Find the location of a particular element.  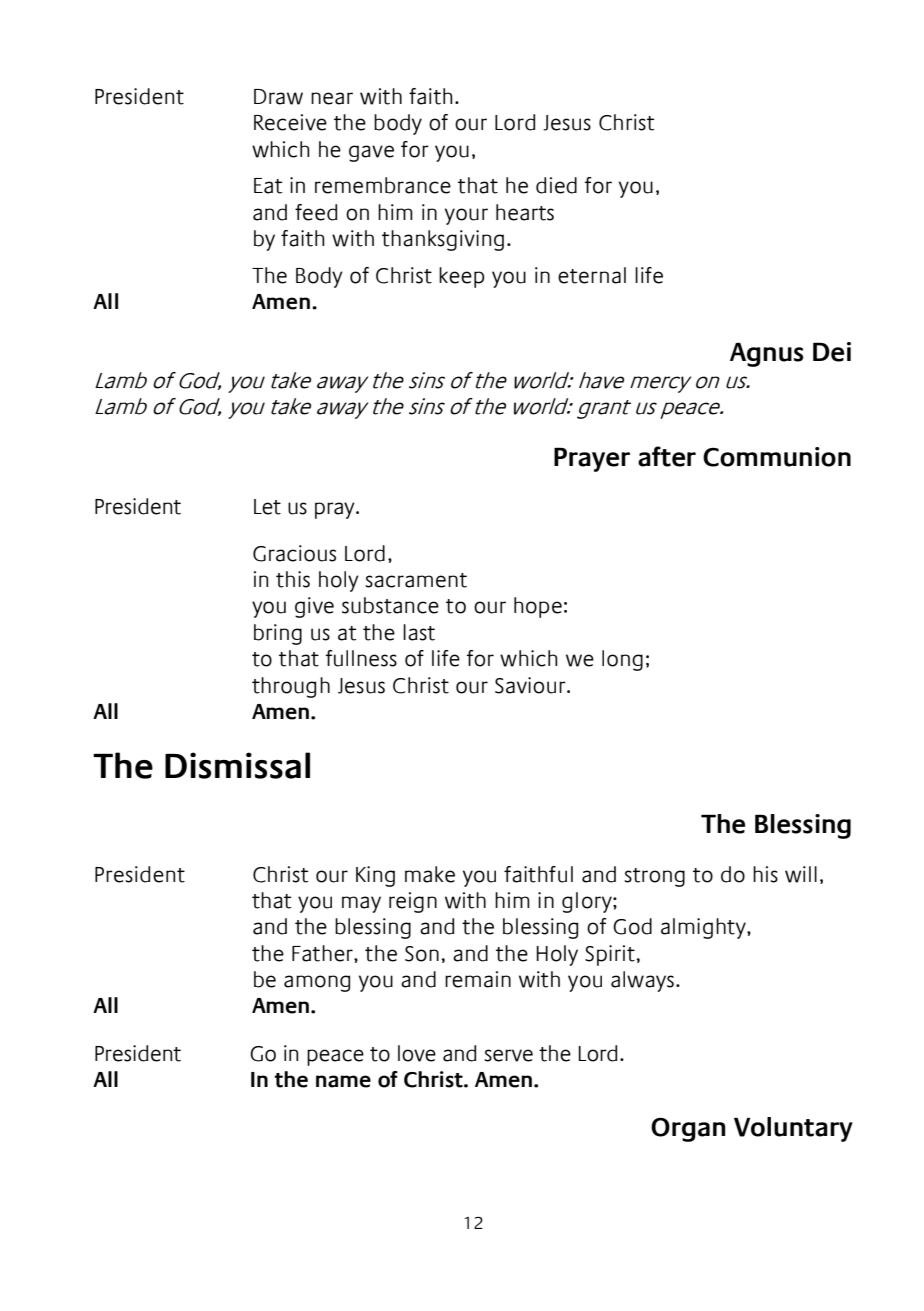

may is located at coordinates (361, 904).
